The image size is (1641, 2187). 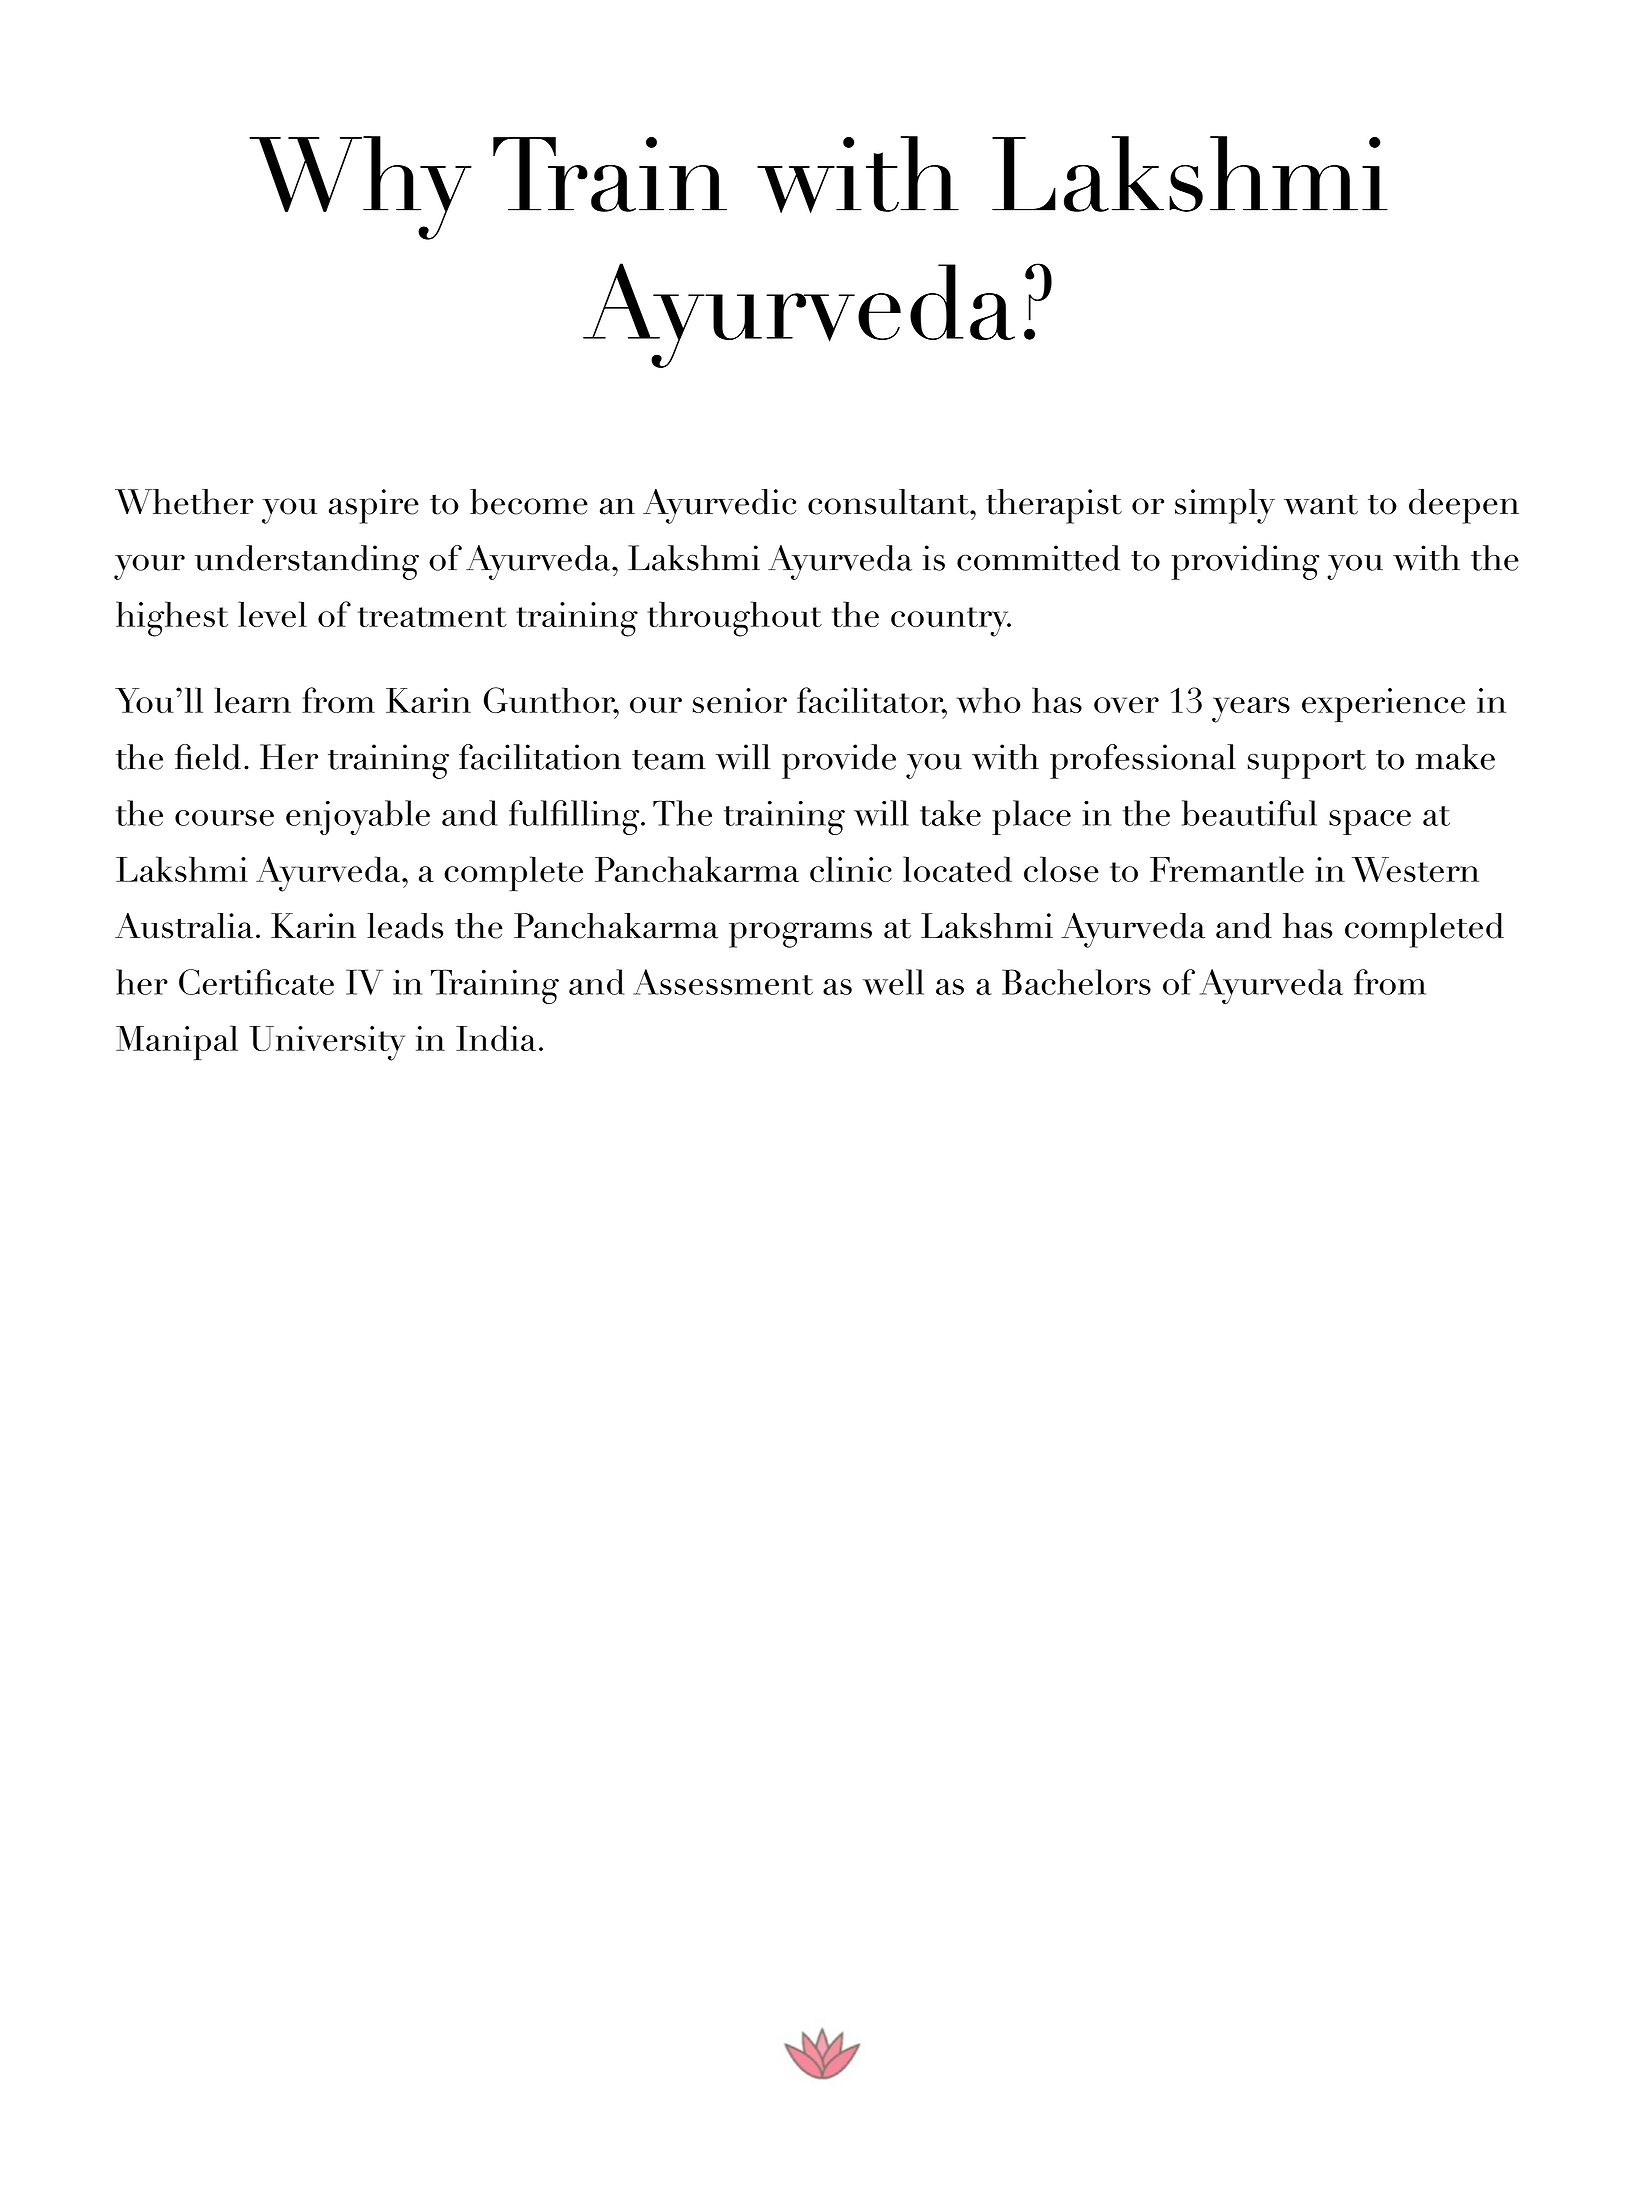 I want to click on Assessment, so click(x=723, y=982).
